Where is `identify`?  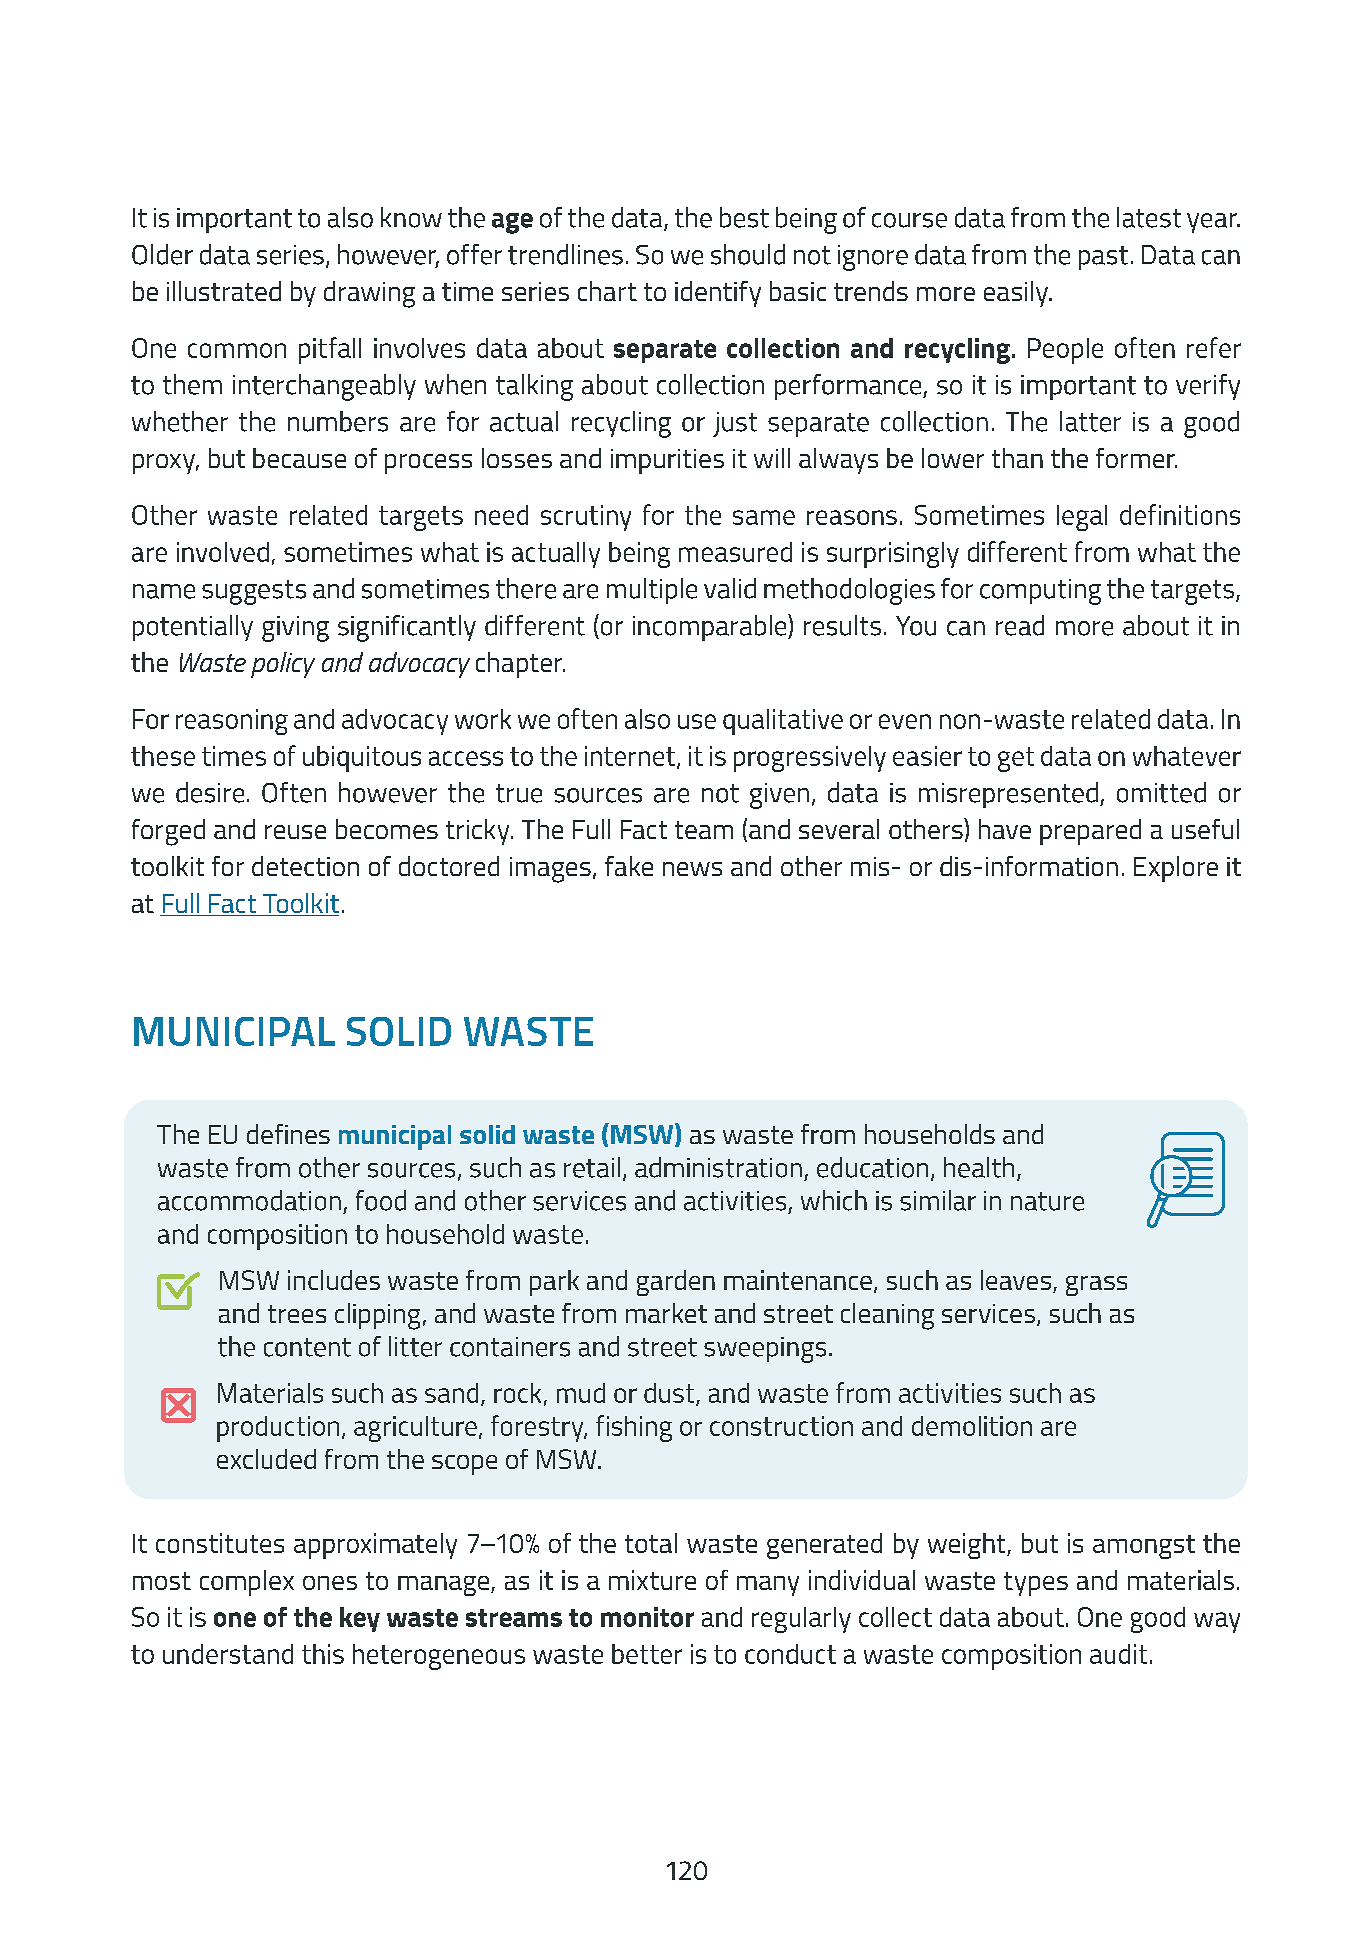 identify is located at coordinates (718, 294).
